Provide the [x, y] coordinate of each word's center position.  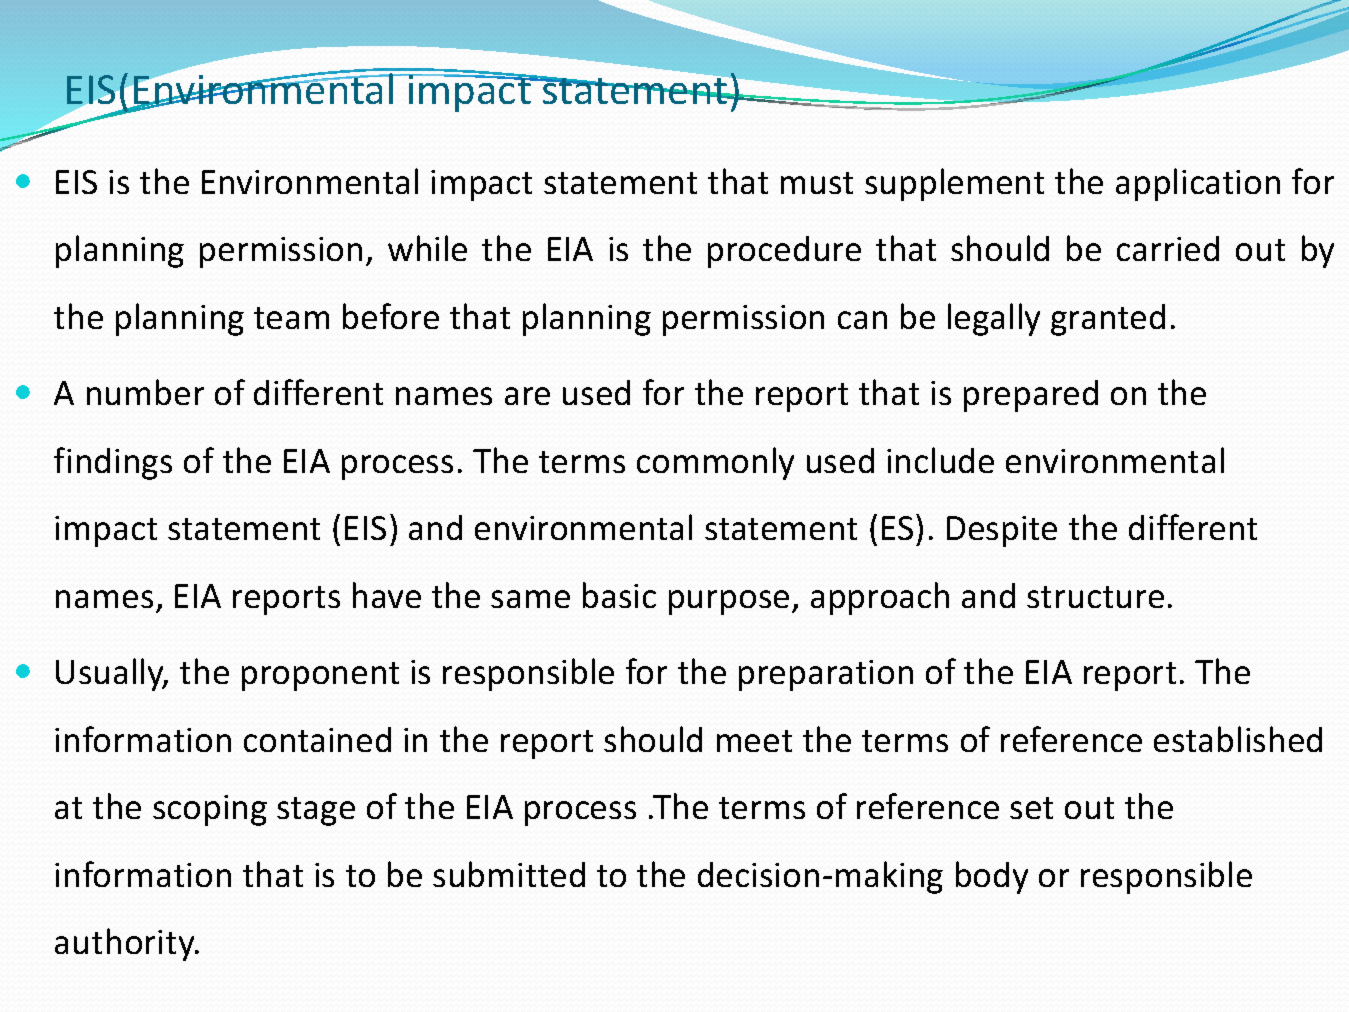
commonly [715, 463]
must [817, 183]
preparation [826, 675]
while [427, 248]
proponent [320, 676]
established [1238, 739]
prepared [1031, 396]
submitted [509, 874]
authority [126, 944]
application [1198, 184]
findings [113, 463]
